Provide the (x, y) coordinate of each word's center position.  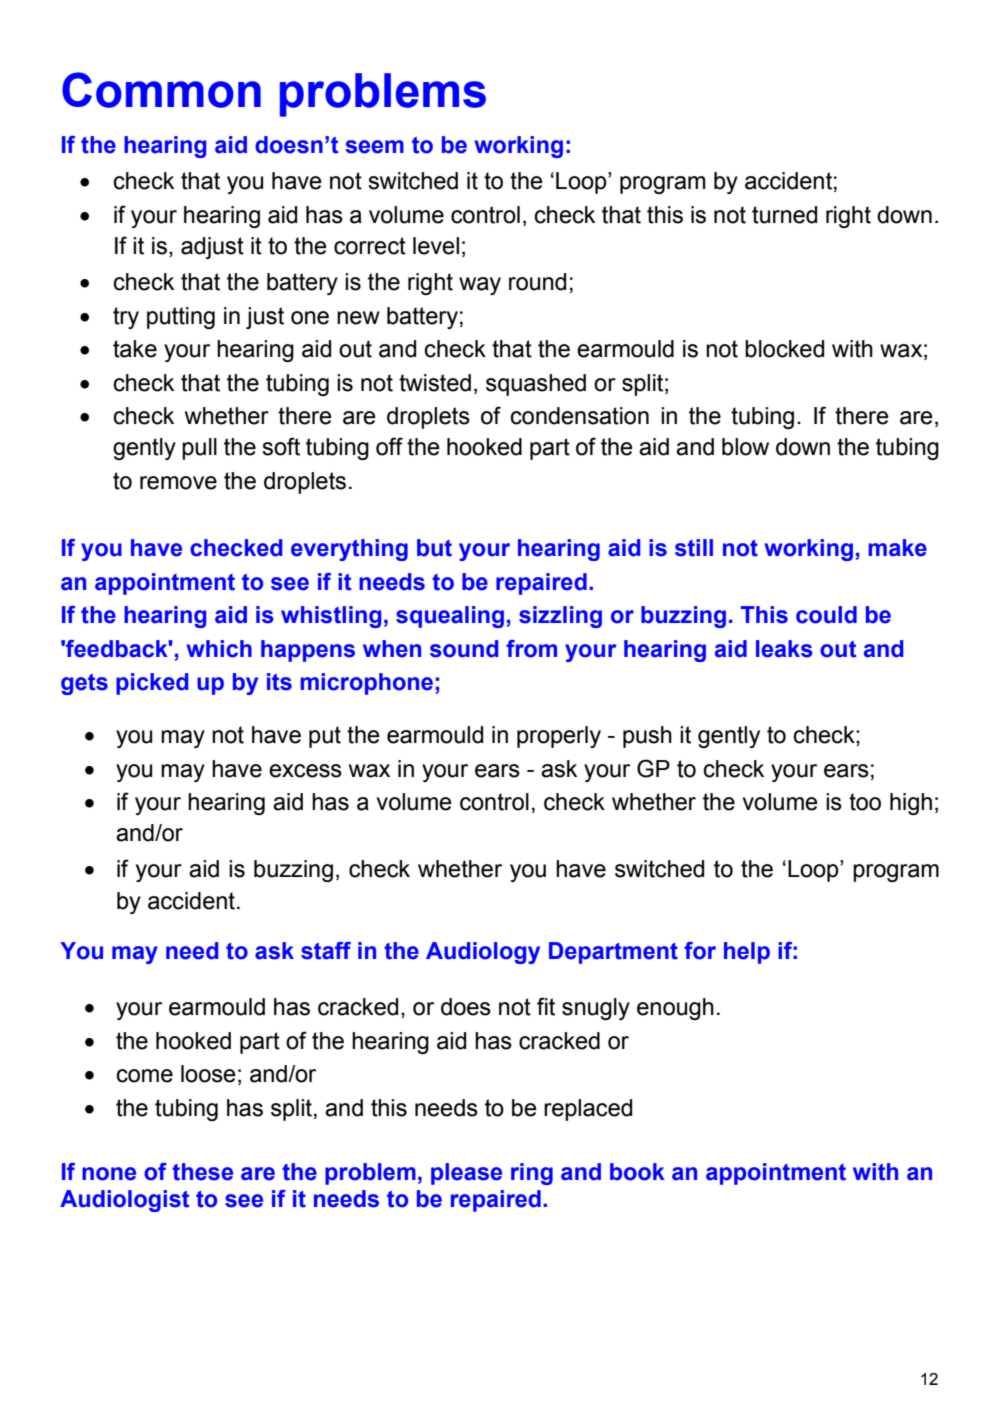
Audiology (483, 953)
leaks (784, 649)
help (747, 953)
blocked (784, 349)
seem (374, 147)
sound (464, 649)
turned (784, 215)
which (219, 649)
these (202, 1172)
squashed (536, 385)
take (135, 349)
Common (161, 90)
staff (326, 951)
